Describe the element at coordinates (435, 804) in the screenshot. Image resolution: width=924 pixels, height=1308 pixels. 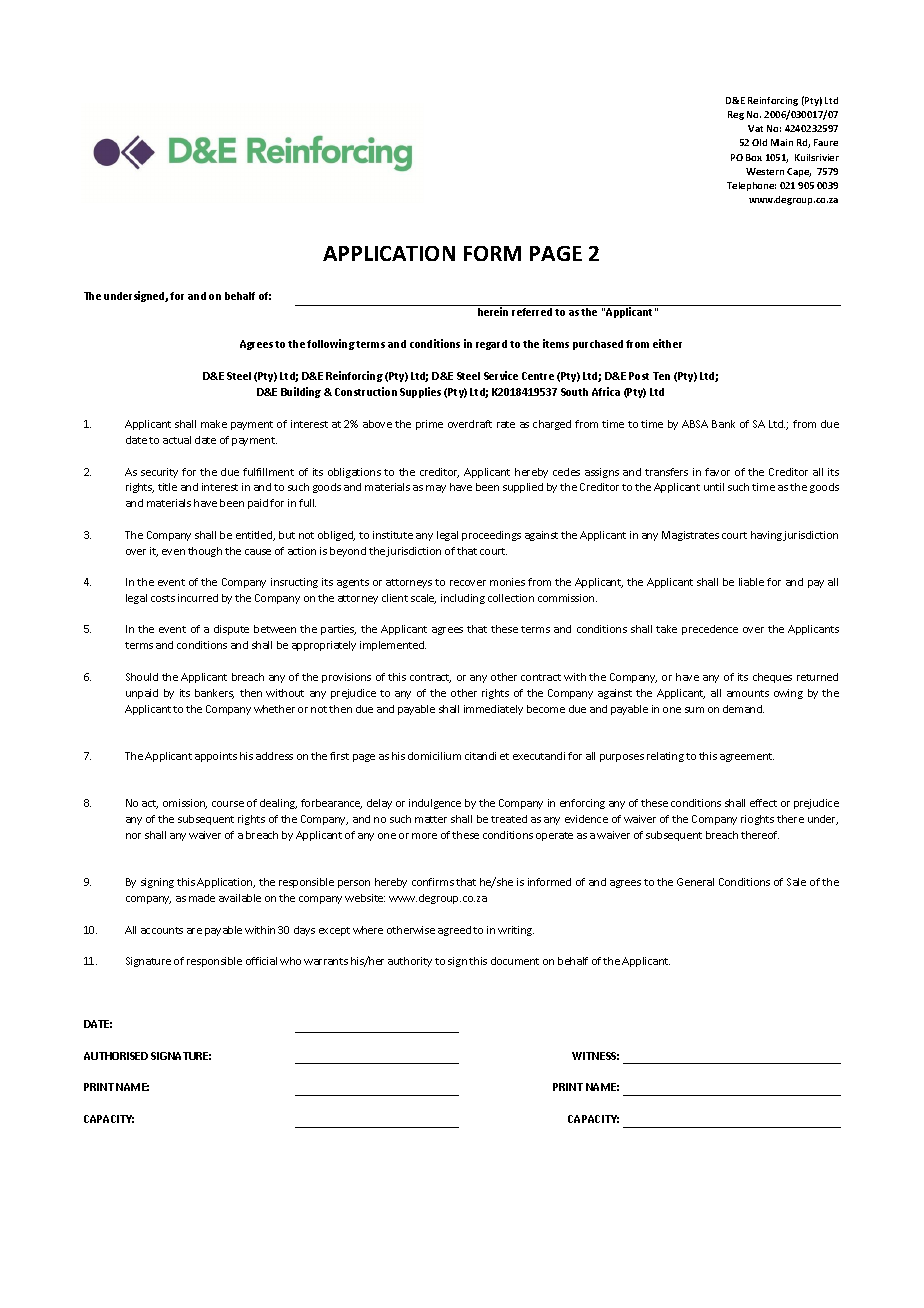
I see `indulgence` at that location.
